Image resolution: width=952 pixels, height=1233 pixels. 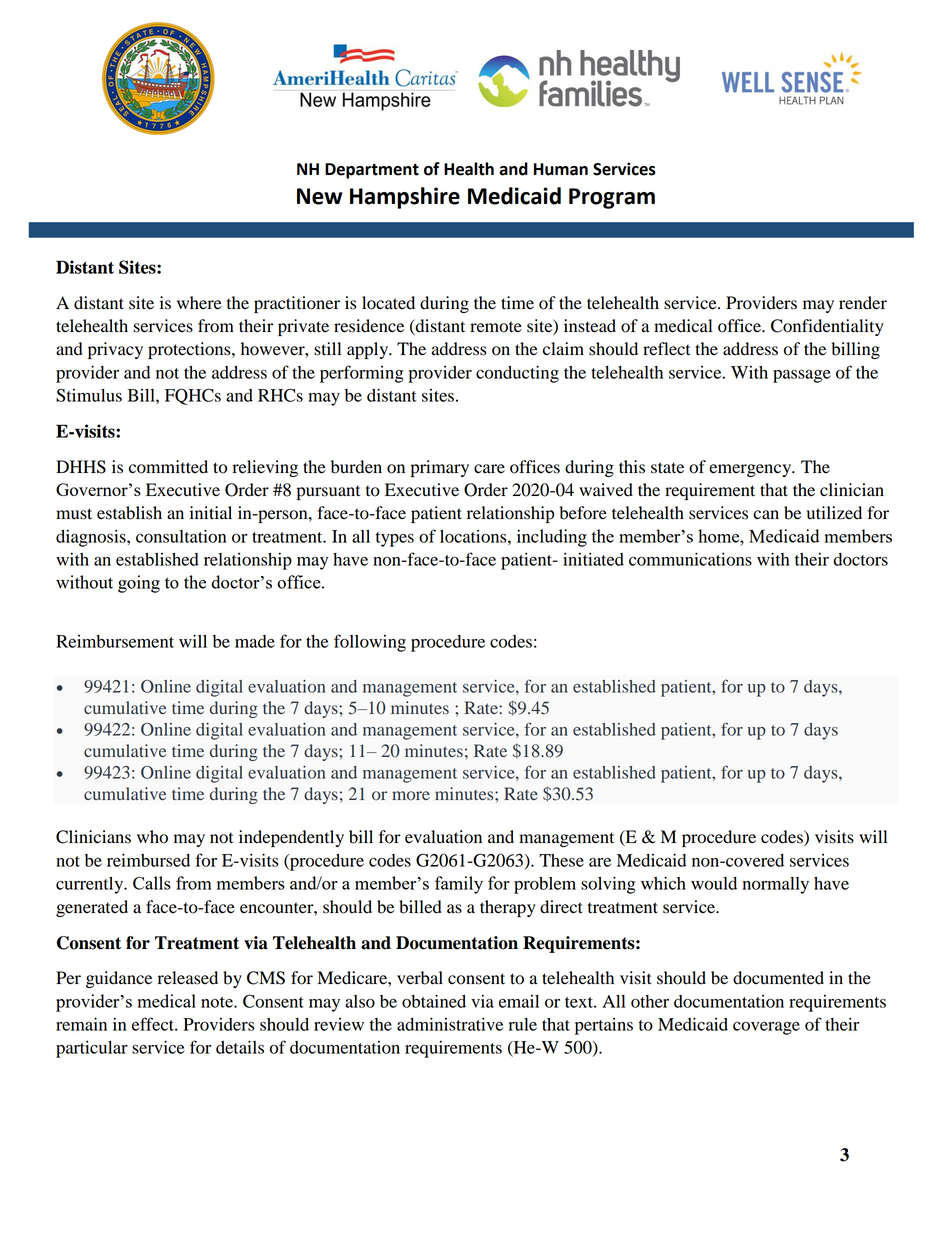 I want to click on Program, so click(x=612, y=198).
